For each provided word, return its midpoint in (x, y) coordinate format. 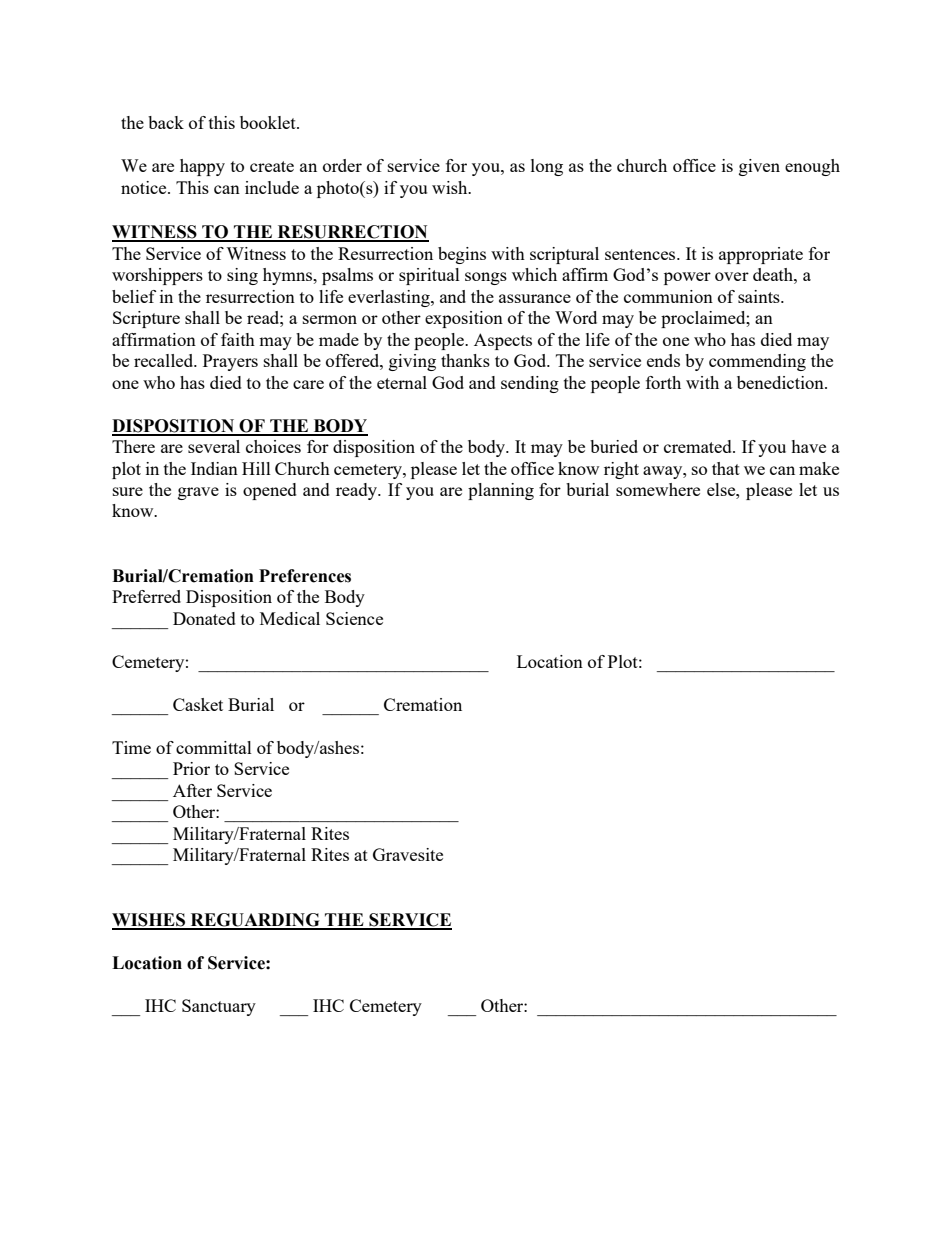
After (192, 790)
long (547, 167)
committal (214, 747)
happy (202, 167)
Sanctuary (219, 1007)
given (759, 167)
